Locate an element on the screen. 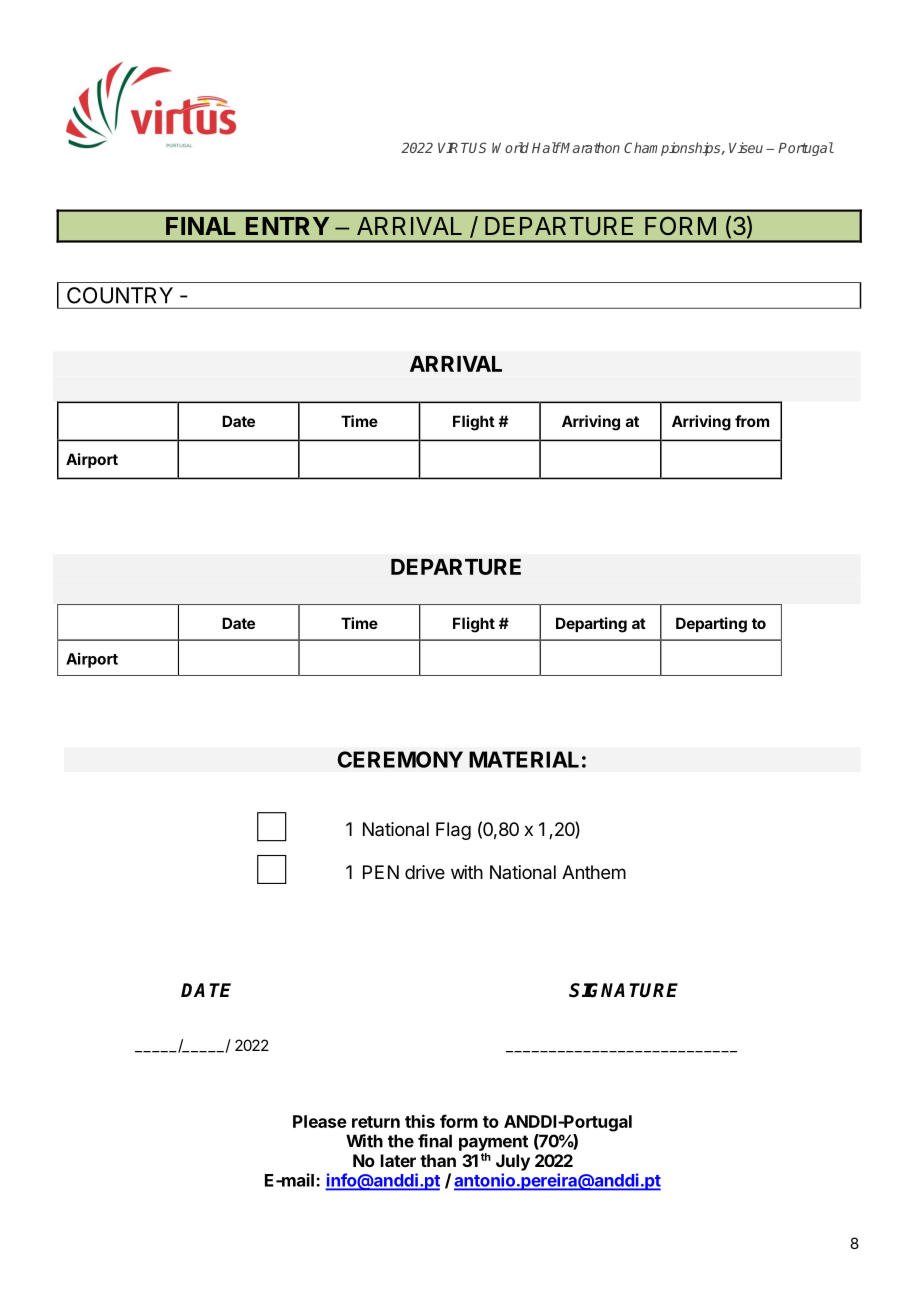  July is located at coordinates (513, 1162).
